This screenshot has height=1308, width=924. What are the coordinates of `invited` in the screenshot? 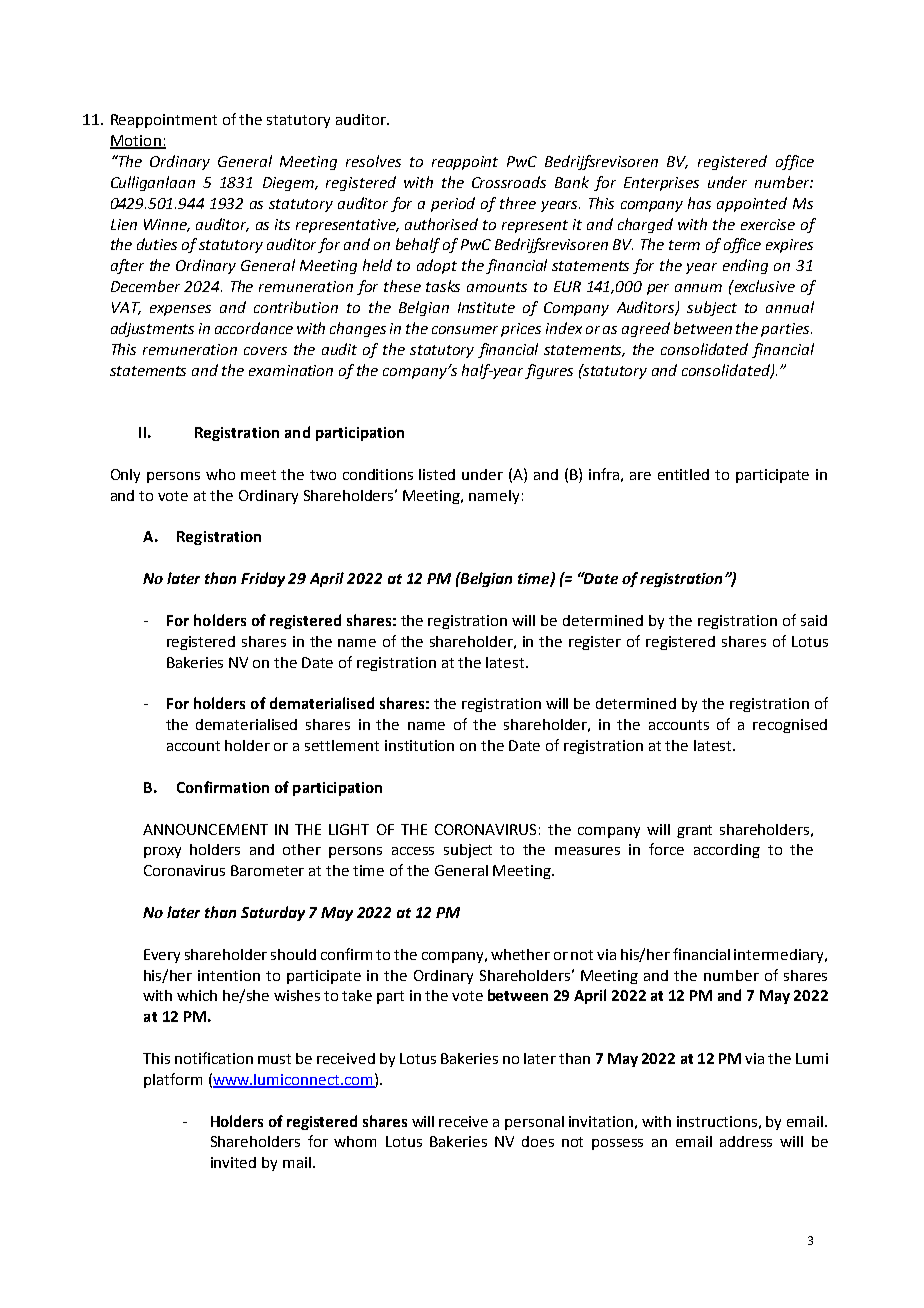 It's located at (233, 1162).
